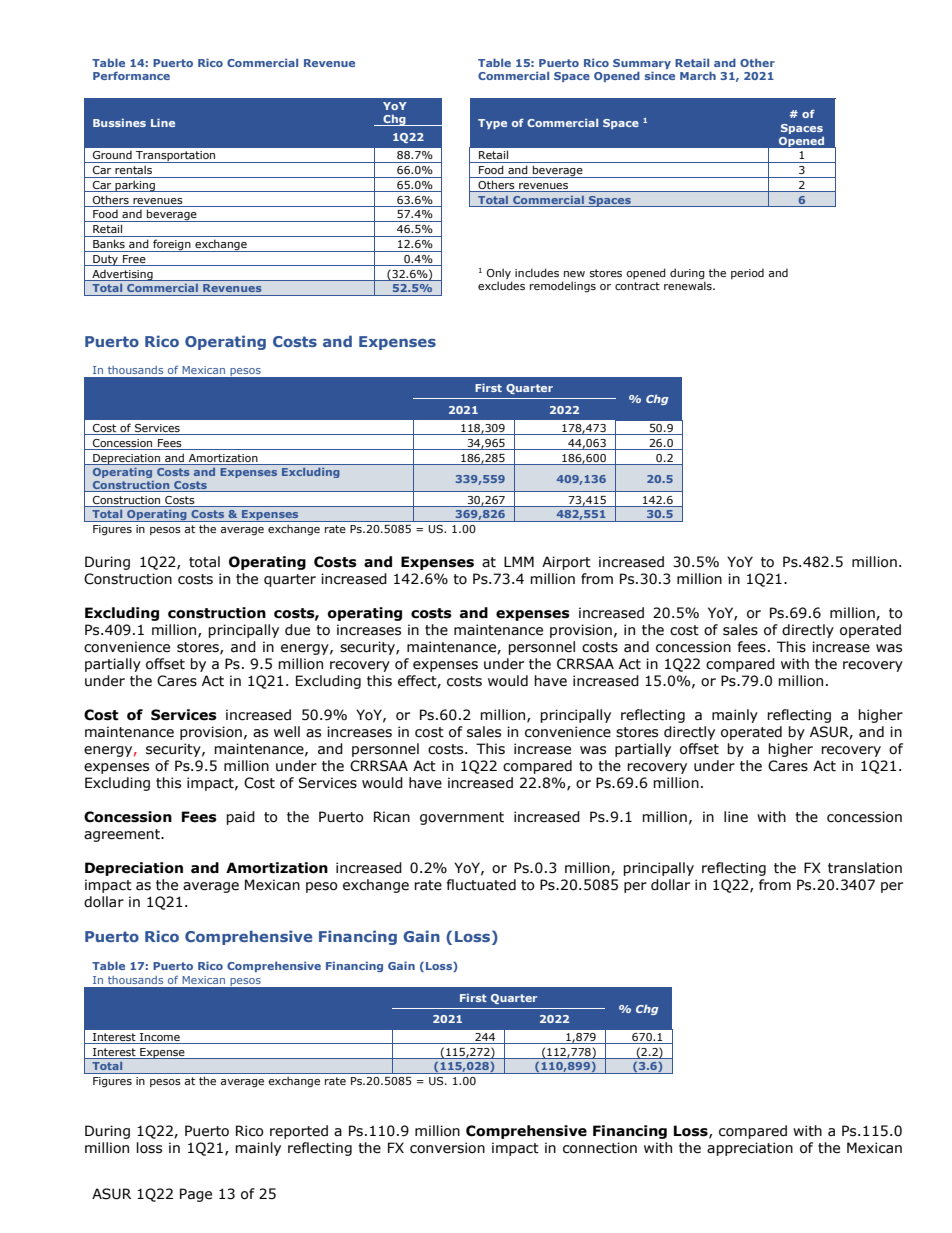 This page has height=1233, width=952. I want to click on Type, so click(492, 124).
